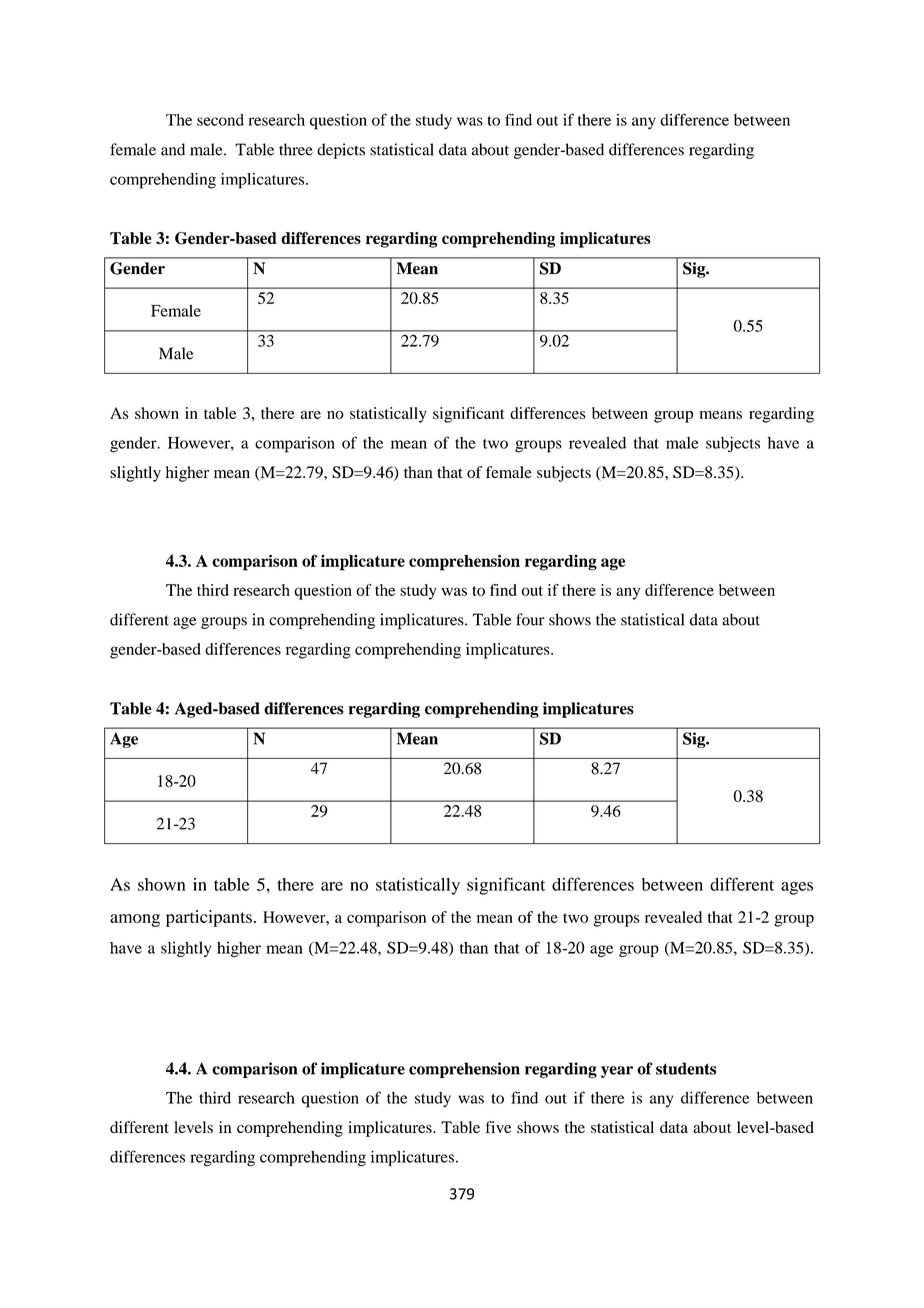 The height and width of the screenshot is (1308, 924). Describe the element at coordinates (686, 1068) in the screenshot. I see `students` at that location.
